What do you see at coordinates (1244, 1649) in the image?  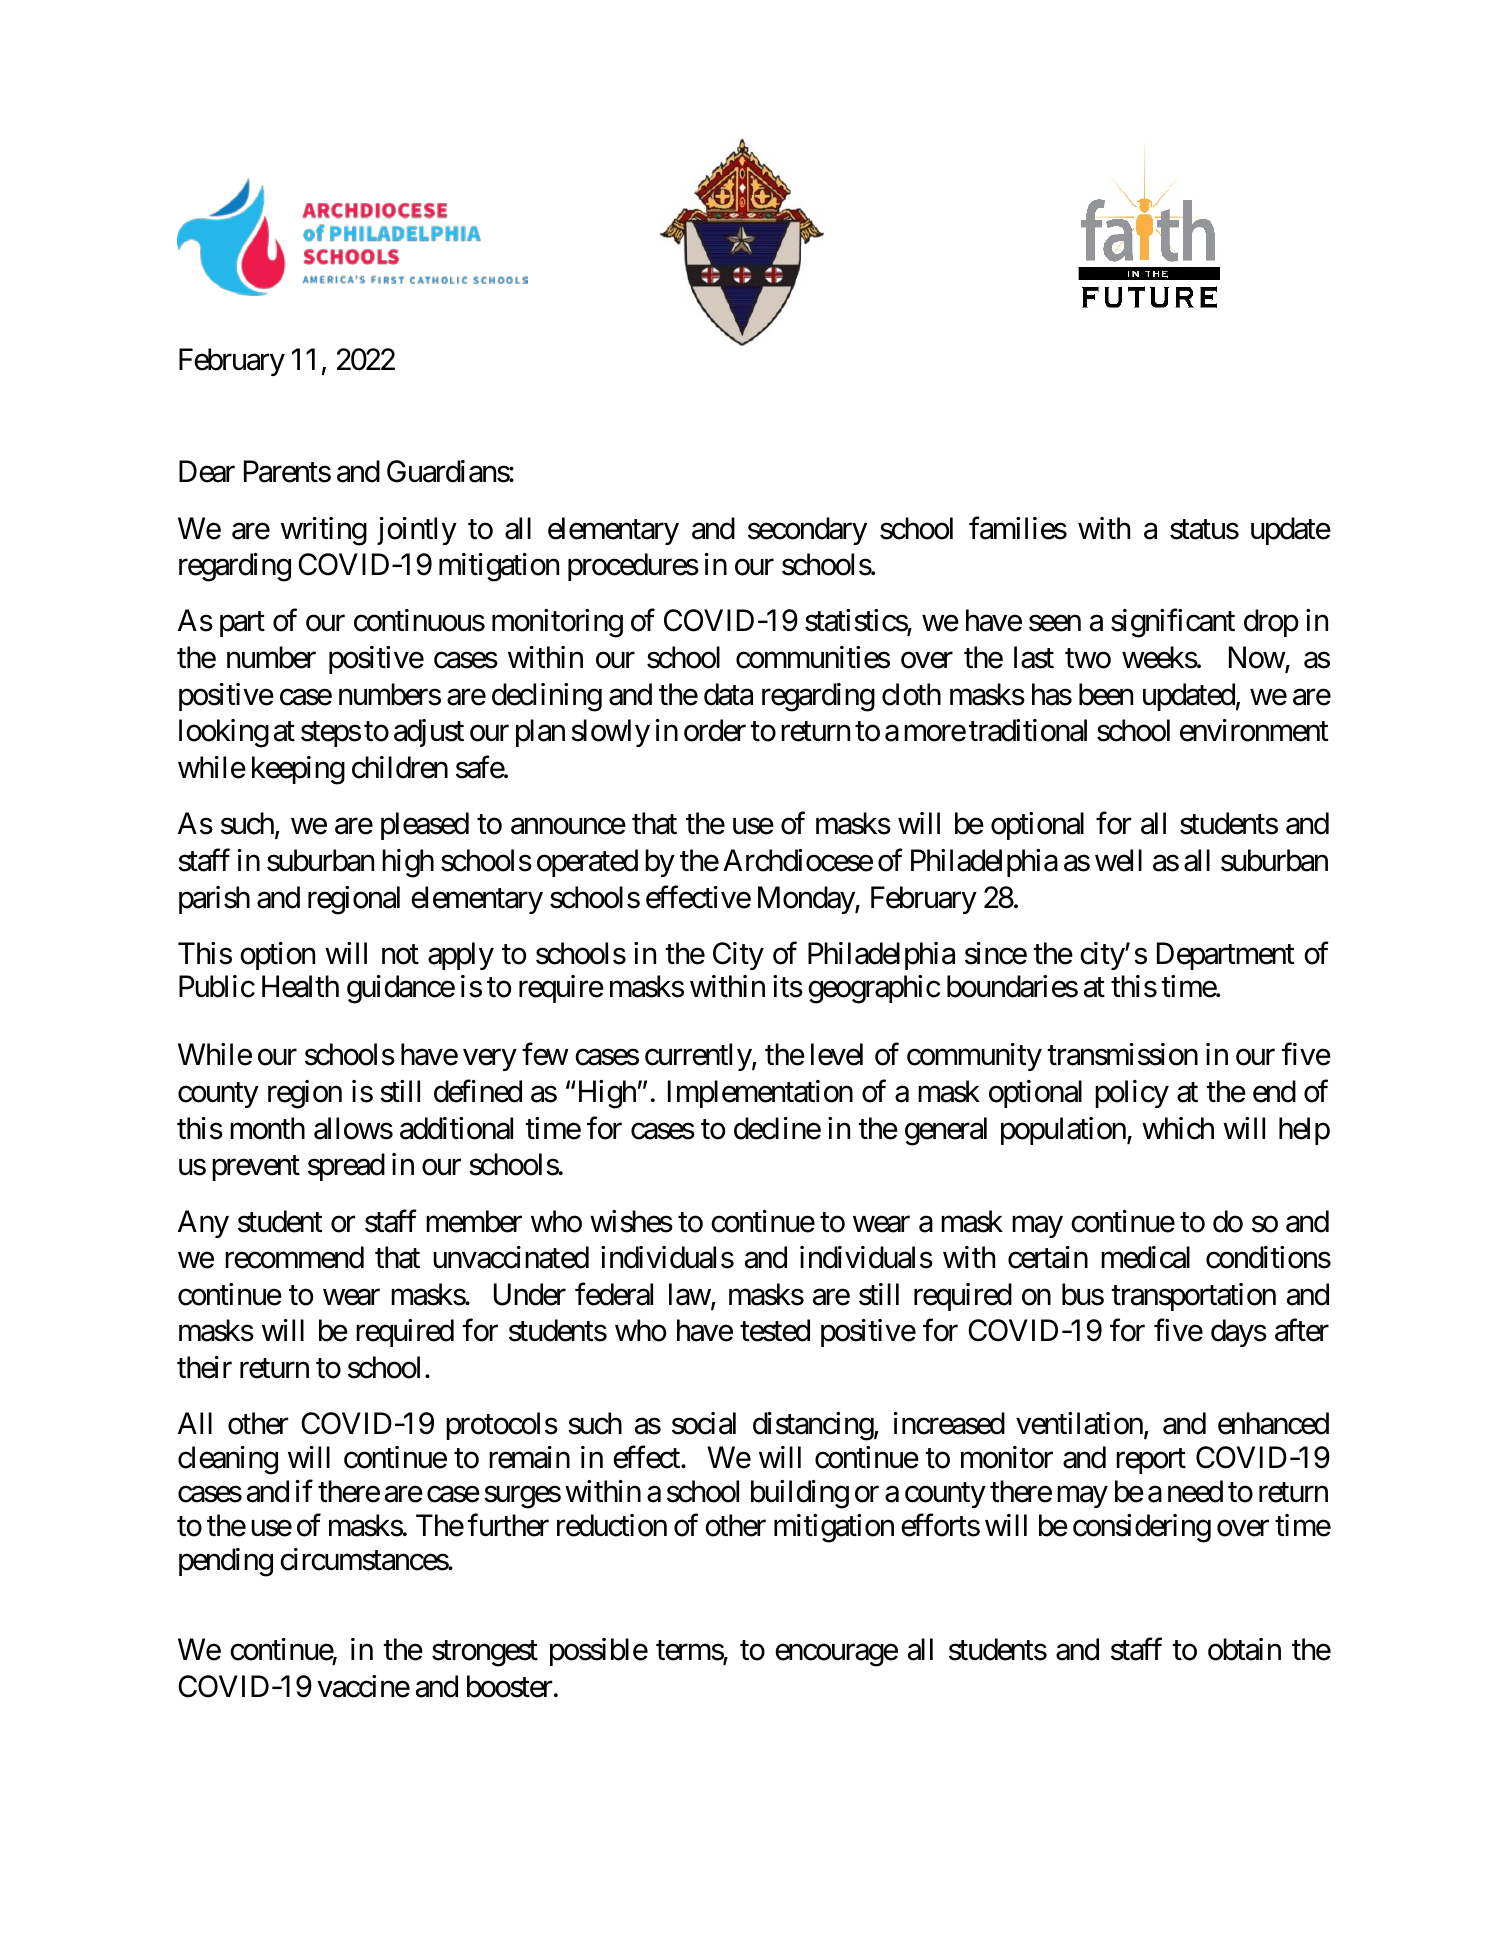 I see `obtain` at bounding box center [1244, 1649].
